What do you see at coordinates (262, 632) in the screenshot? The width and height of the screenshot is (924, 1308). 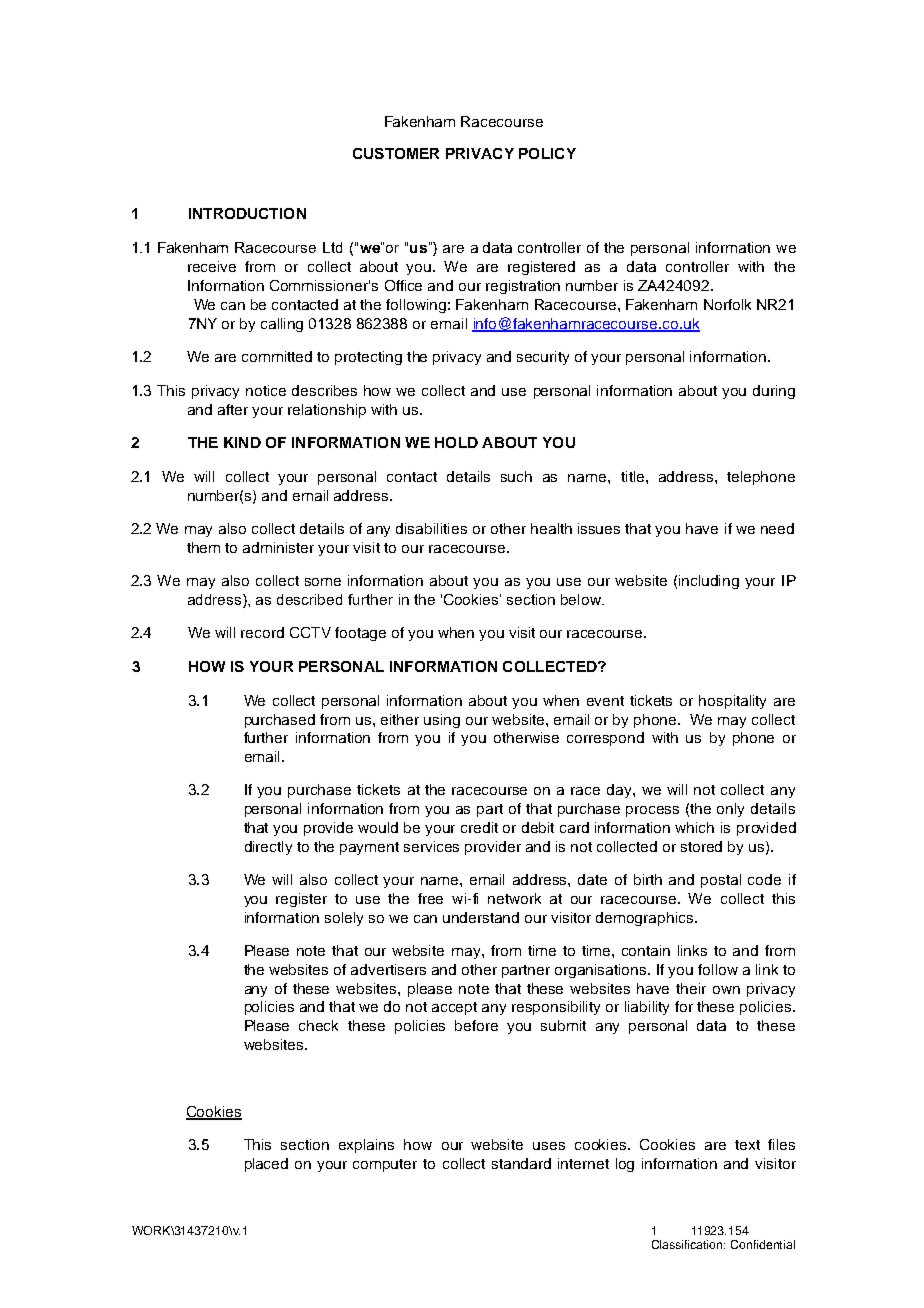 I see `record` at bounding box center [262, 632].
